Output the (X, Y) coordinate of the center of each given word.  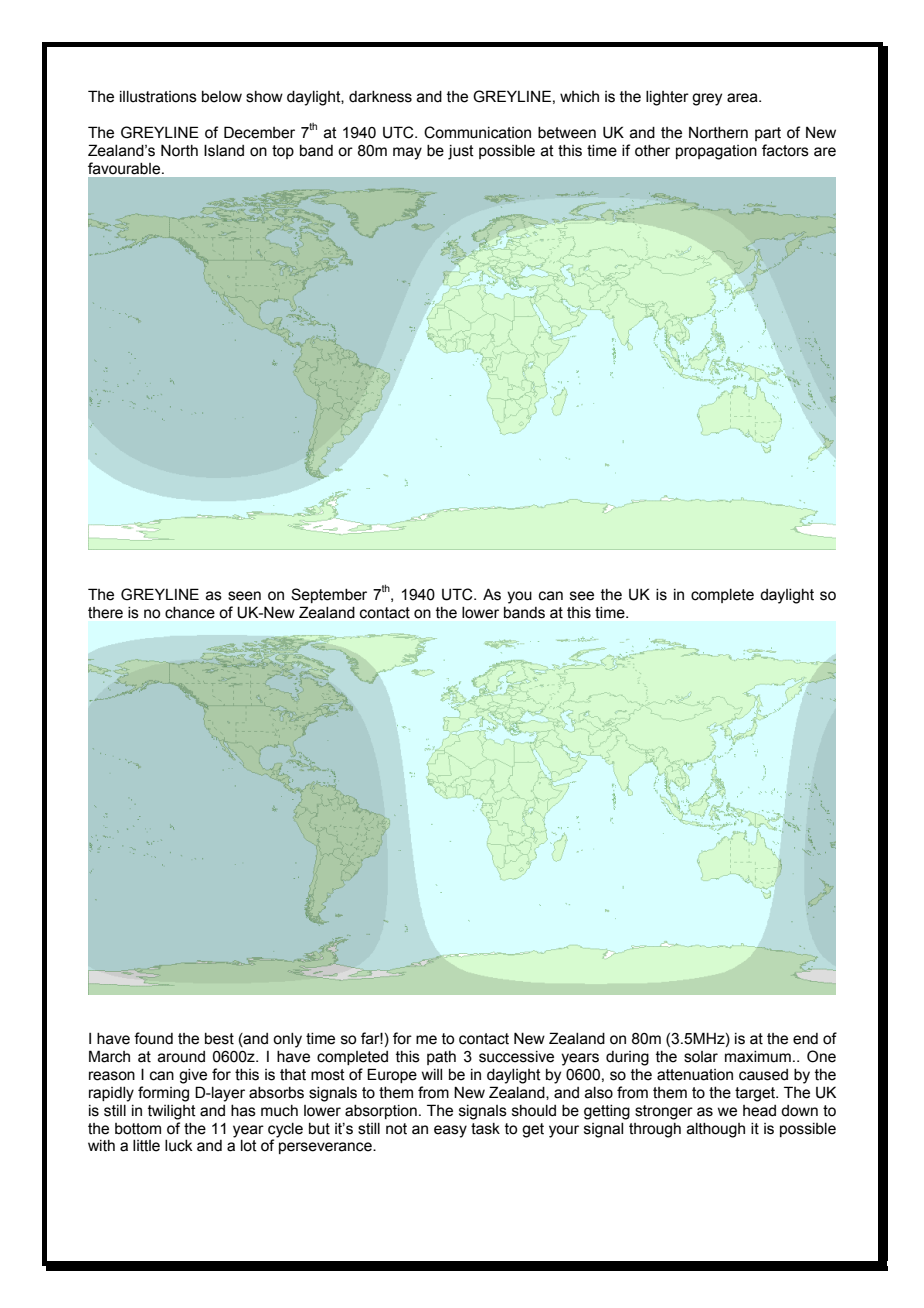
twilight (172, 1112)
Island (224, 150)
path (441, 1058)
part (768, 134)
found (153, 1038)
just (461, 152)
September (329, 595)
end (805, 1039)
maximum (758, 1057)
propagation (716, 152)
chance (190, 613)
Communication (477, 132)
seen (244, 596)
